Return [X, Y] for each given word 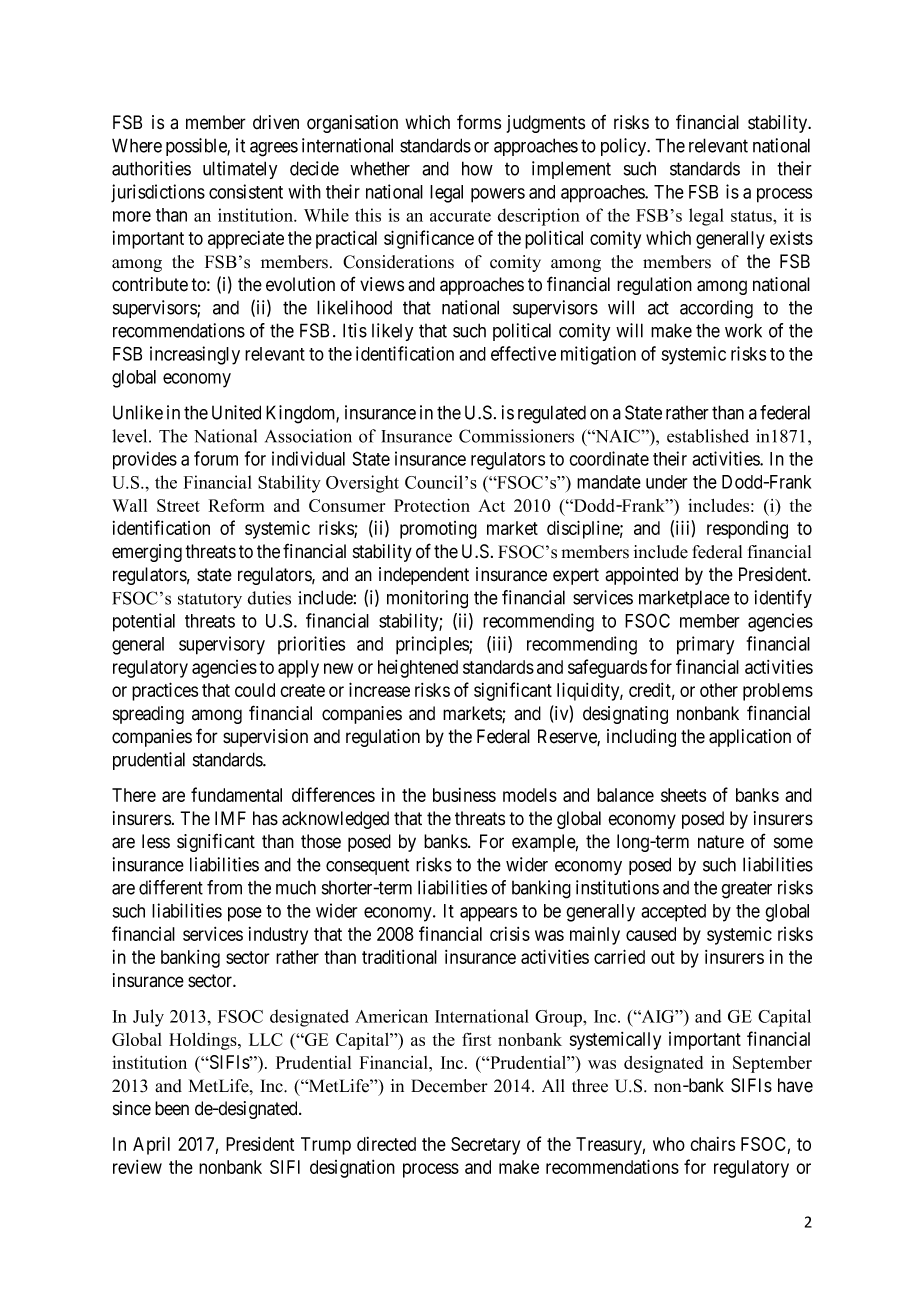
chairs [712, 1144]
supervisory [222, 645]
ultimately [240, 170]
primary [705, 645]
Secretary [485, 1146]
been [172, 1108]
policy [625, 147]
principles [433, 645]
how [477, 168]
